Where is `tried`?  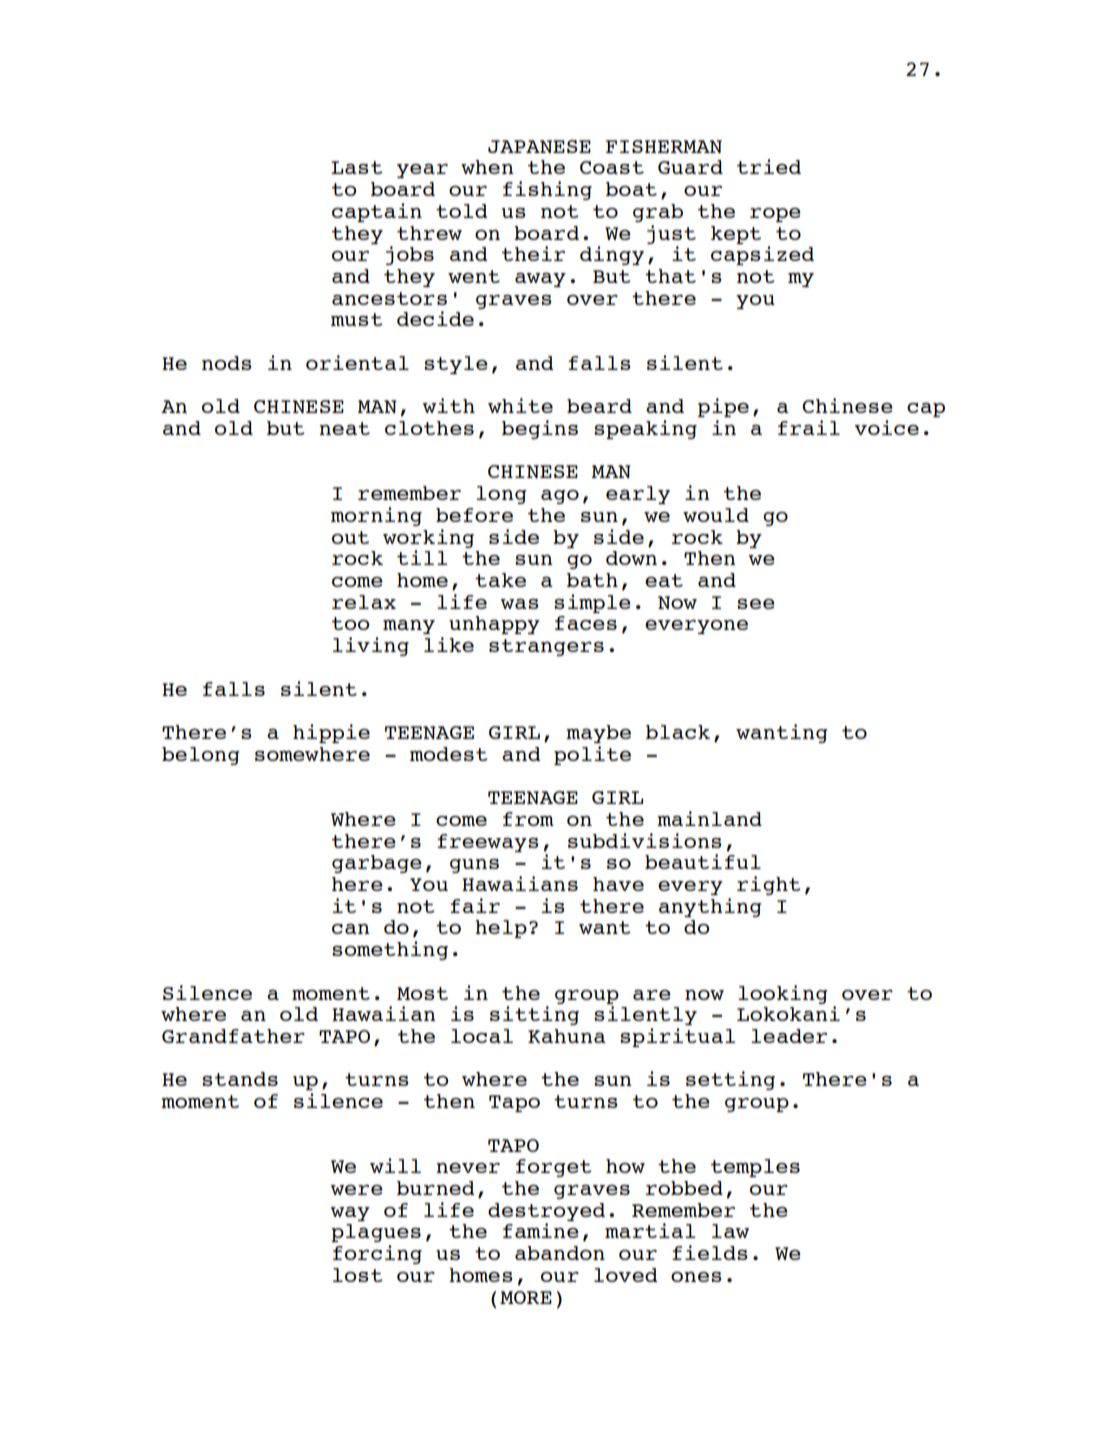
tried is located at coordinates (769, 166).
